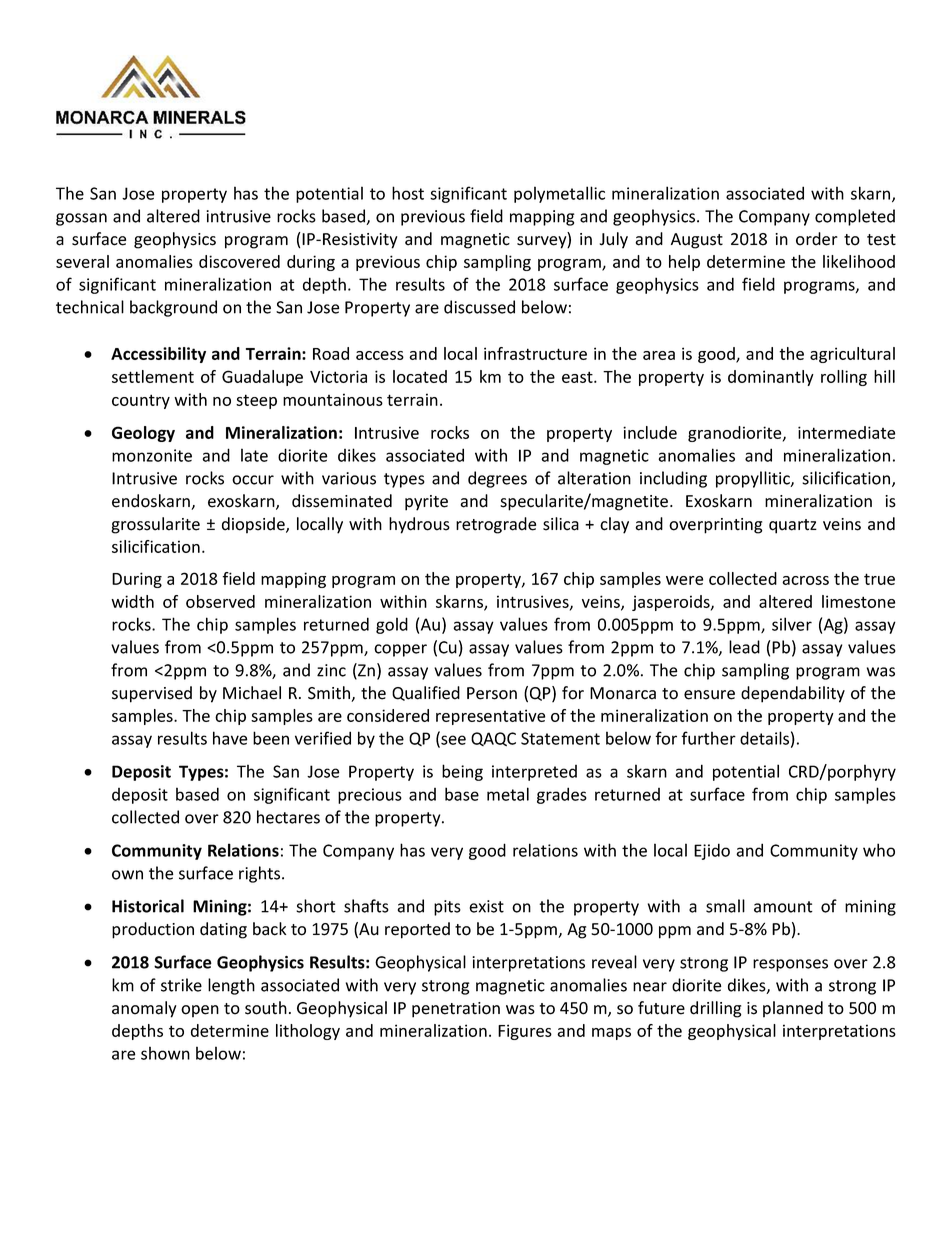 The image size is (952, 1233). What do you see at coordinates (230, 738) in the screenshot?
I see `have` at bounding box center [230, 738].
